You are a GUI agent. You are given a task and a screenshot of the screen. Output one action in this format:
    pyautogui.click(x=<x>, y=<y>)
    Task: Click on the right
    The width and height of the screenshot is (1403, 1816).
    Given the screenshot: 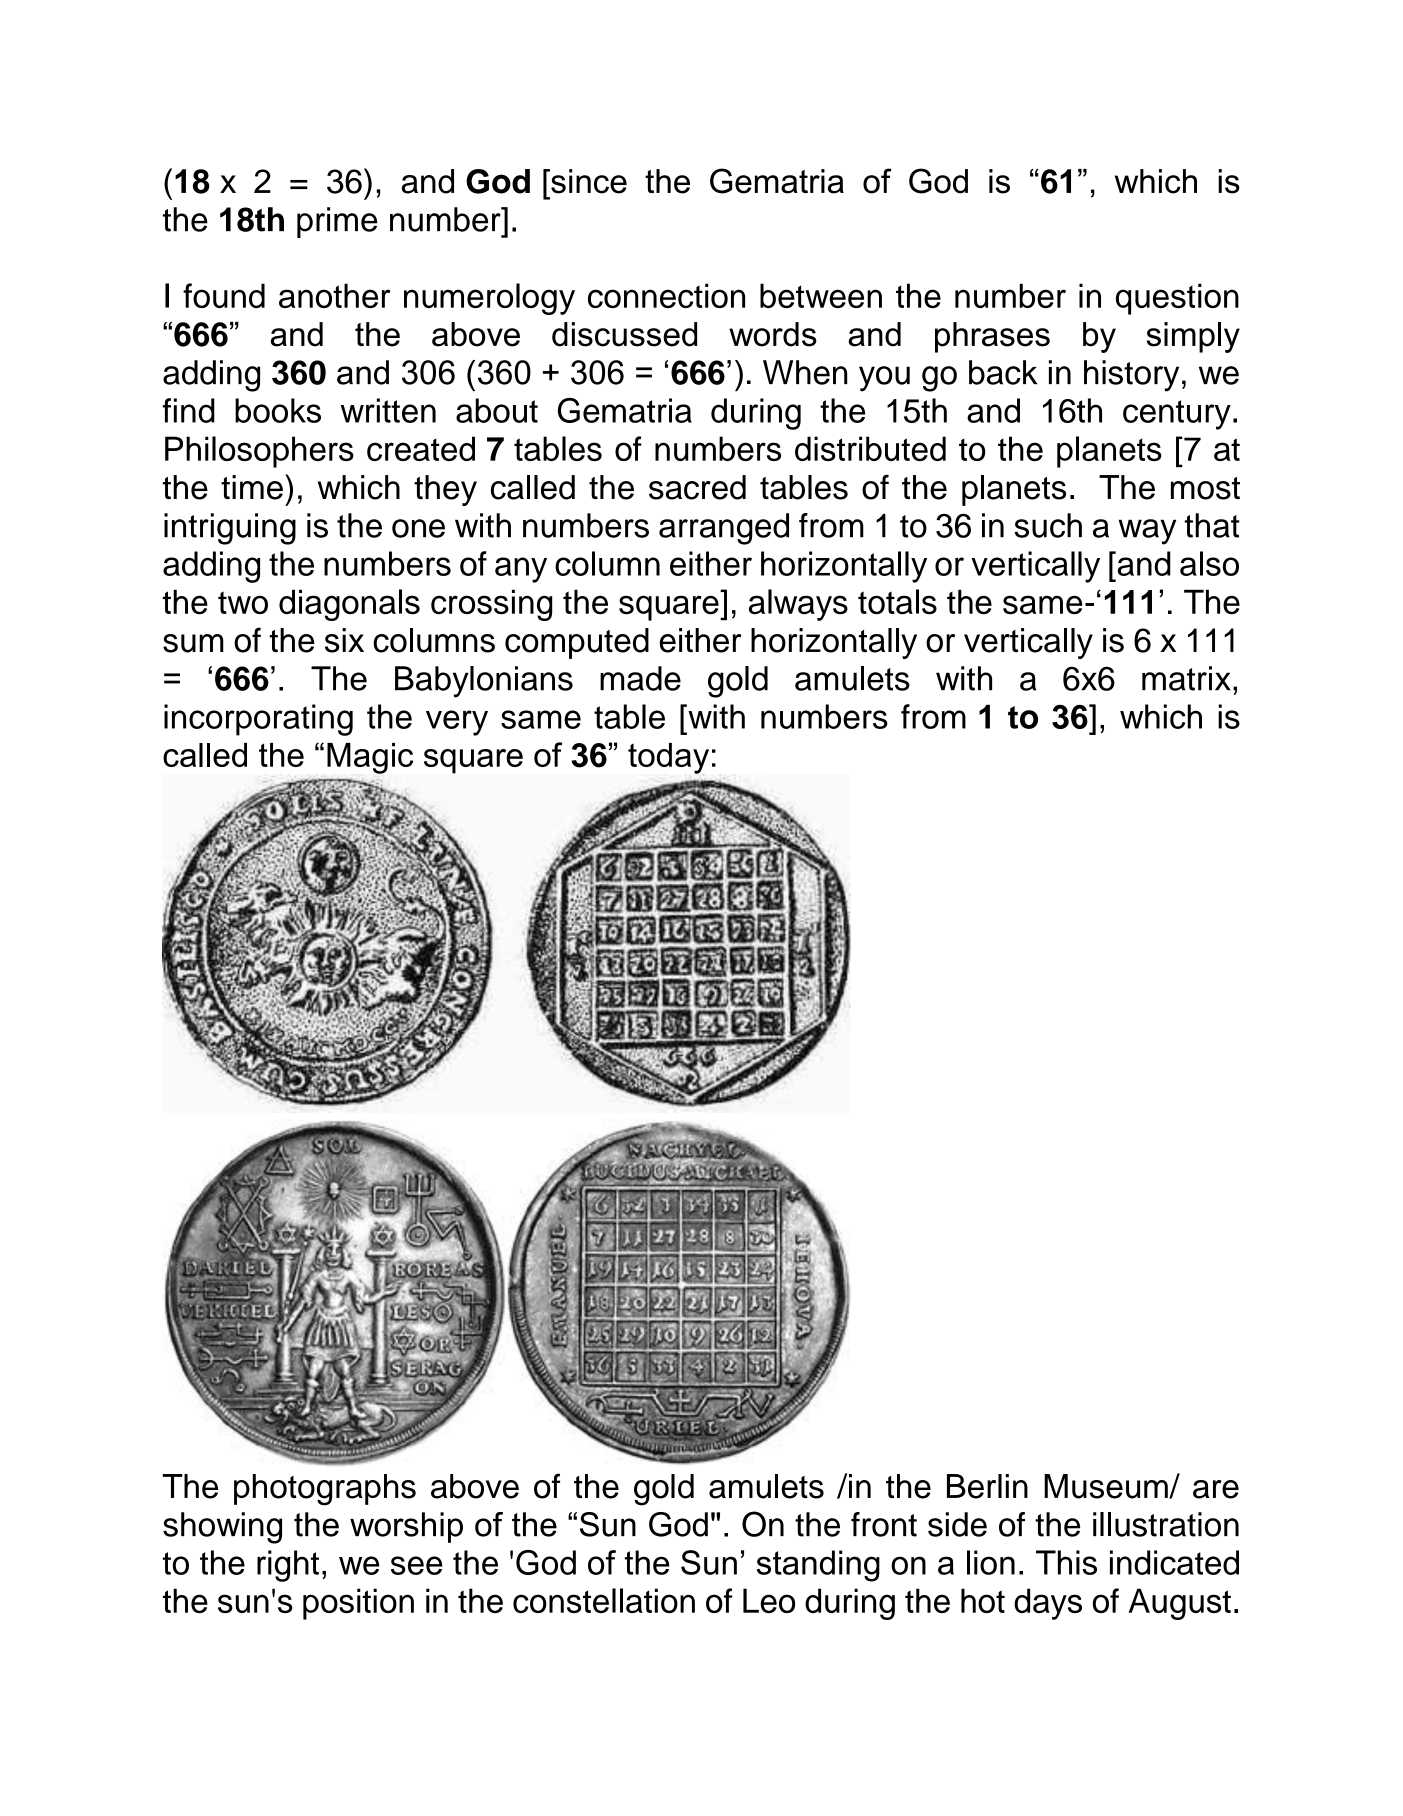 What is the action you would take?
    pyautogui.click(x=288, y=1566)
